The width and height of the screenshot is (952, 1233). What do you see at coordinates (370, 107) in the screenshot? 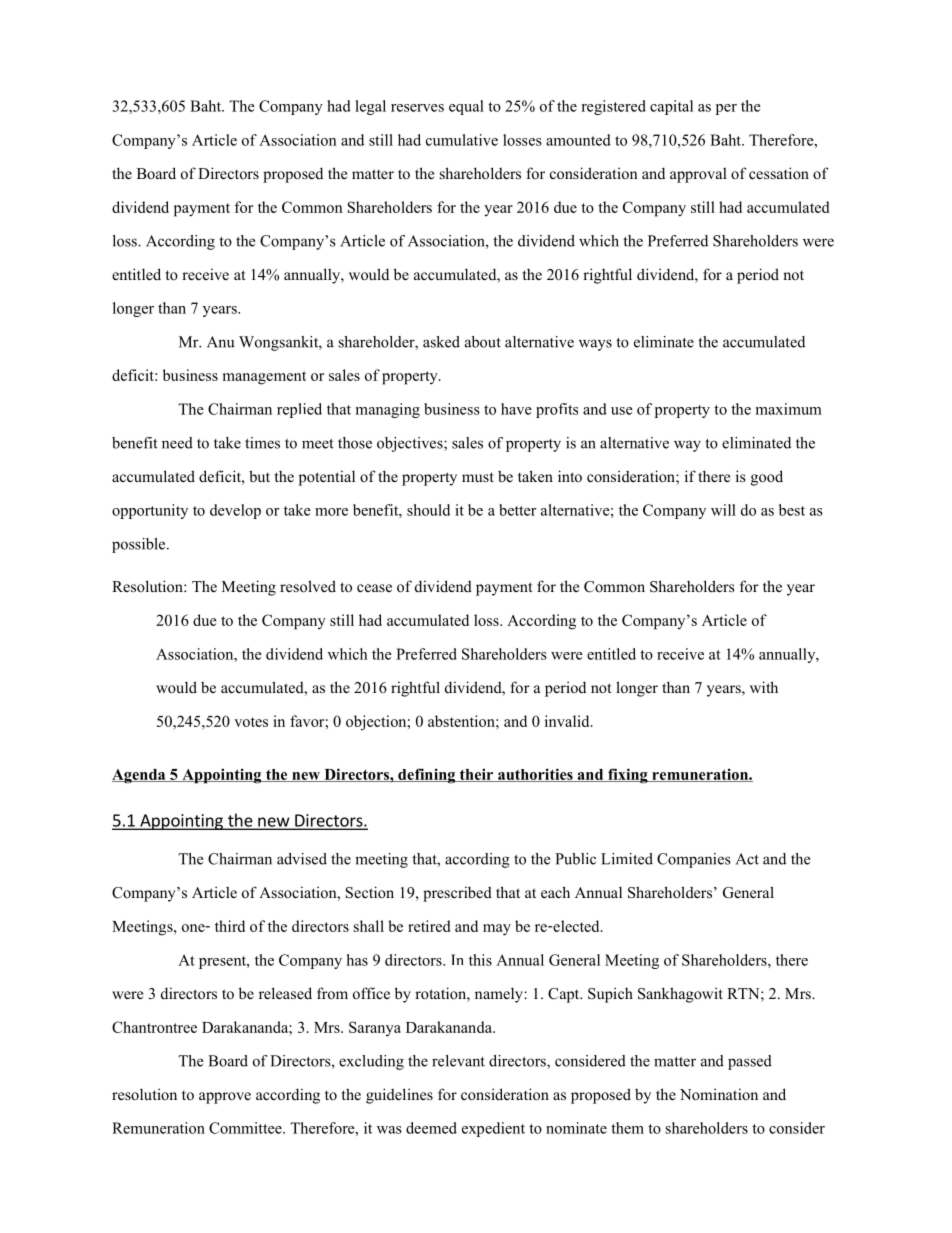
I see `legal` at bounding box center [370, 107].
